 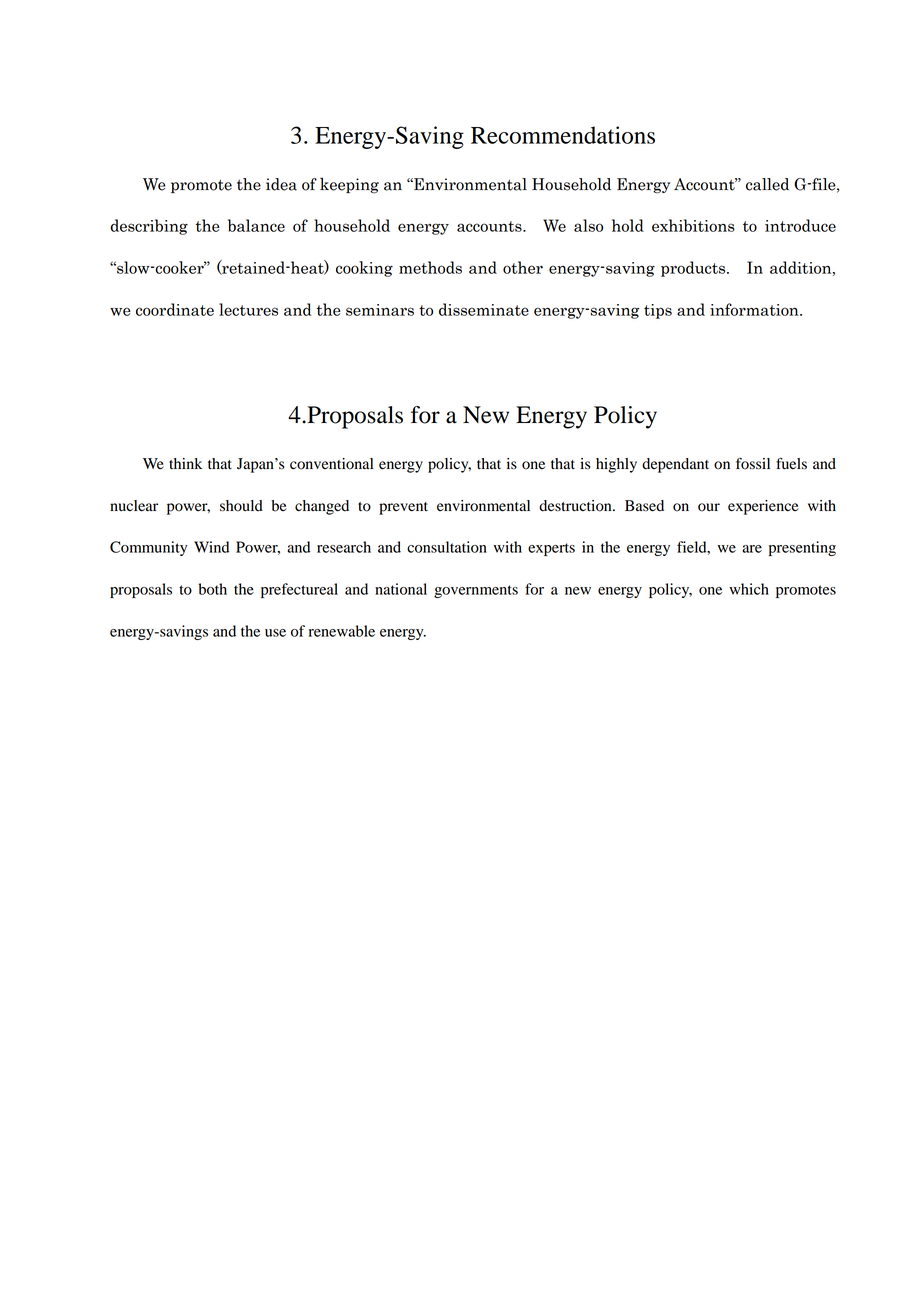 What do you see at coordinates (484, 309) in the image?
I see `disseminate` at bounding box center [484, 309].
